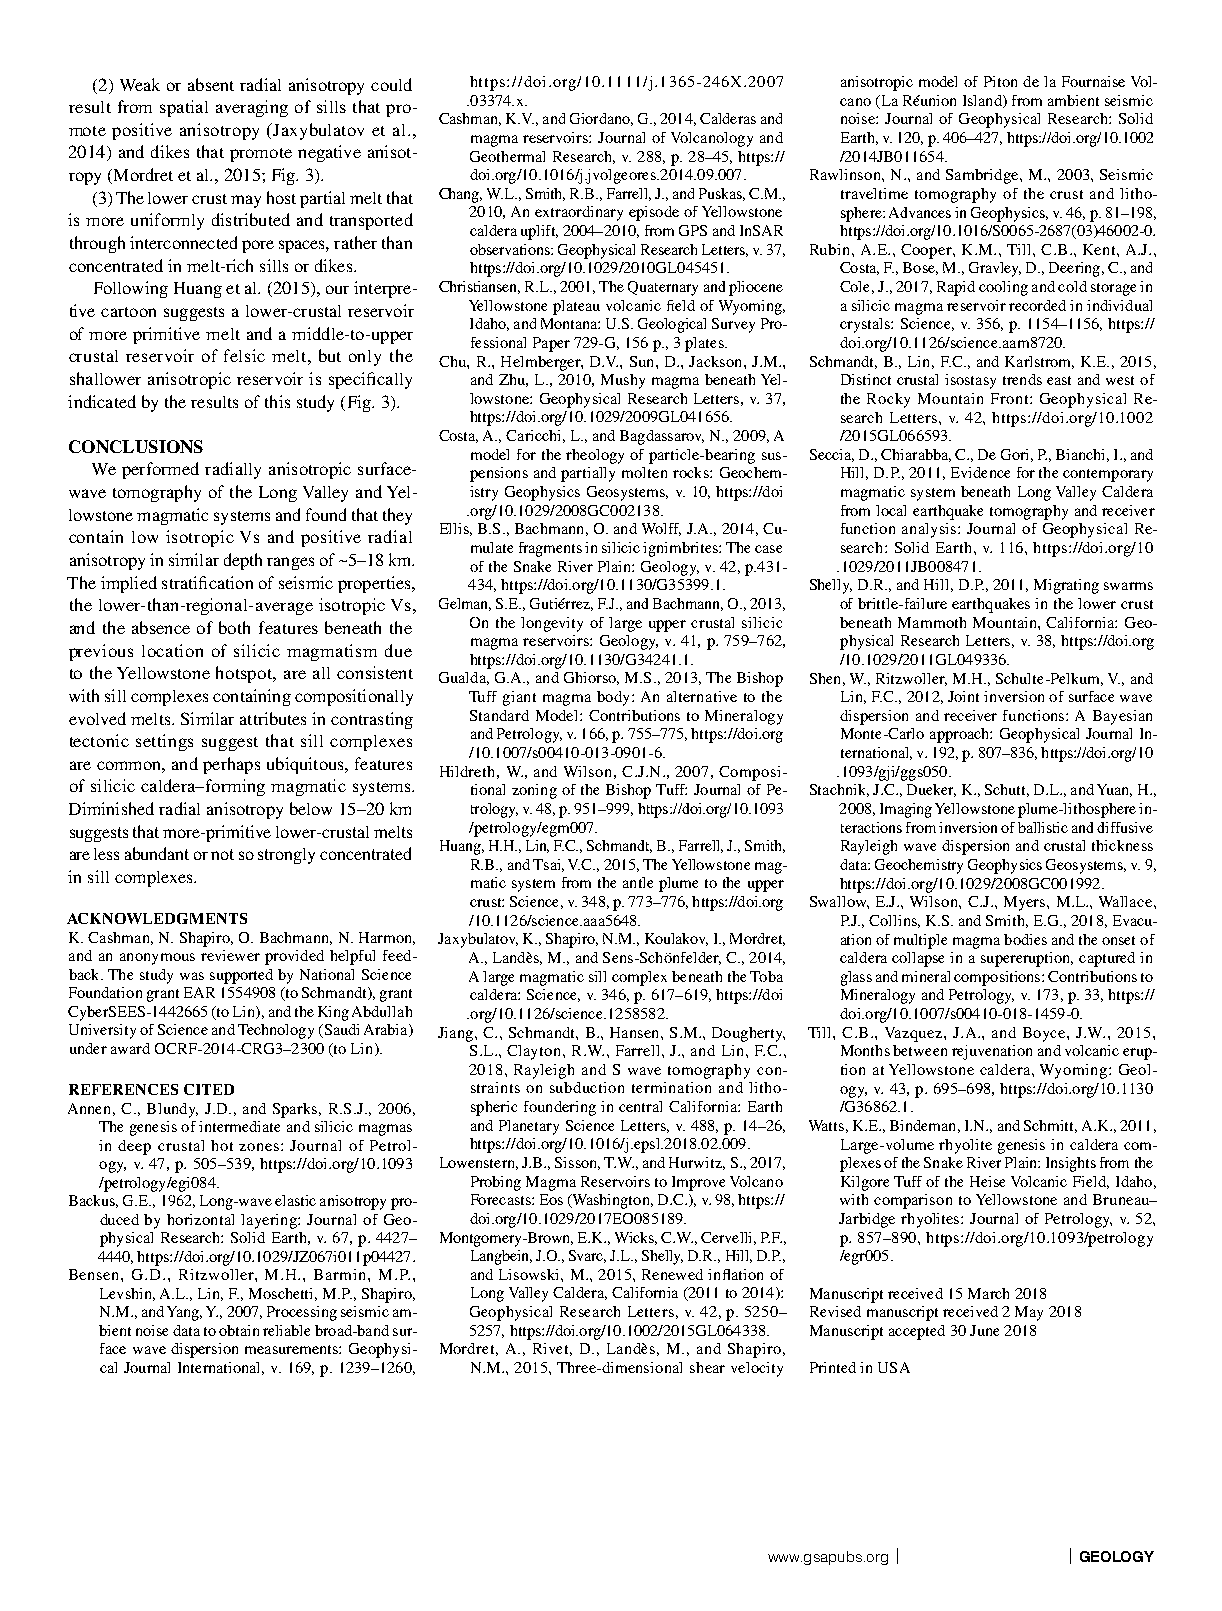 The height and width of the screenshot is (1611, 1222). I want to click on Geothermal, so click(507, 156).
